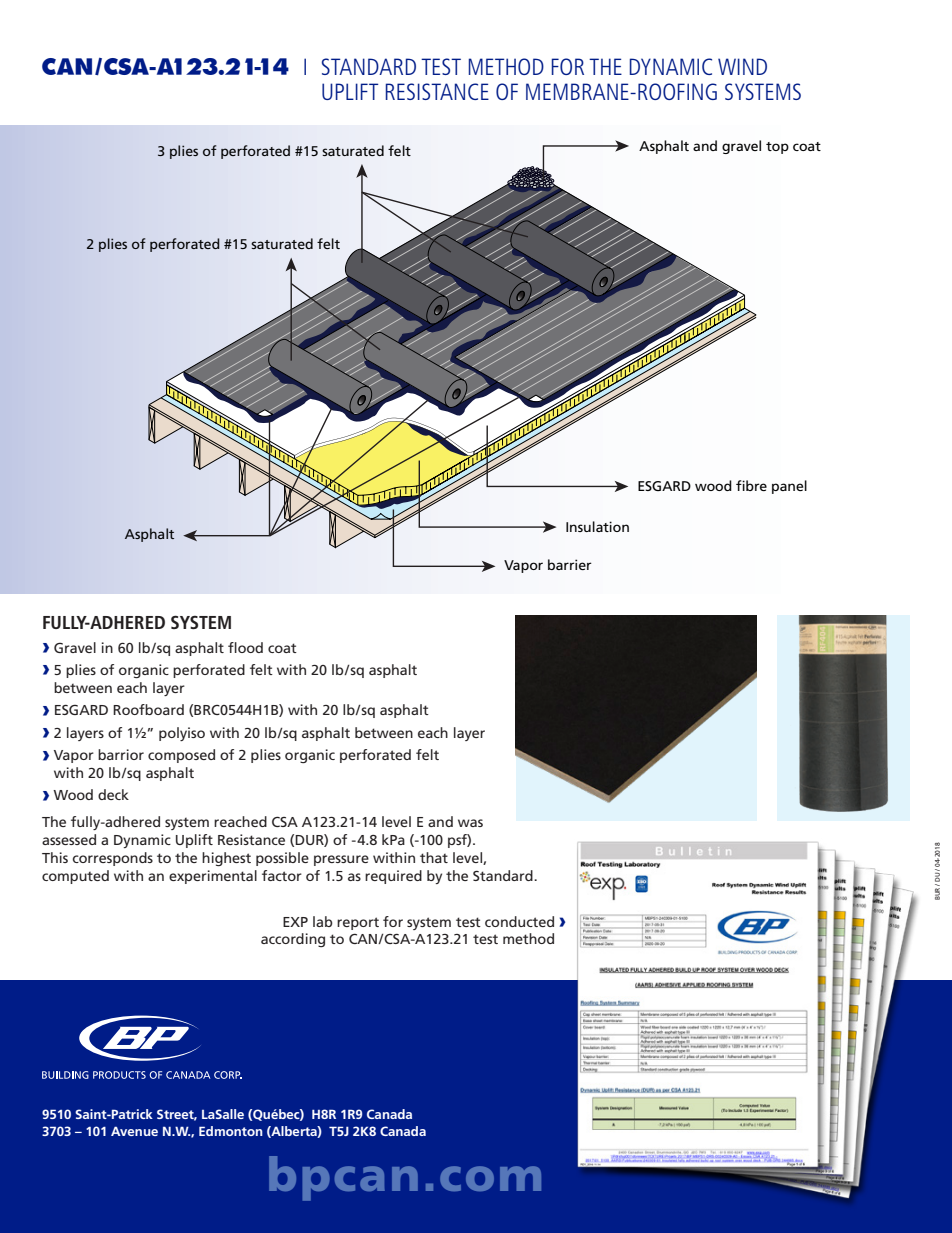 This document has height=1233, width=952. Describe the element at coordinates (751, 485) in the document. I see `fibre` at that location.
